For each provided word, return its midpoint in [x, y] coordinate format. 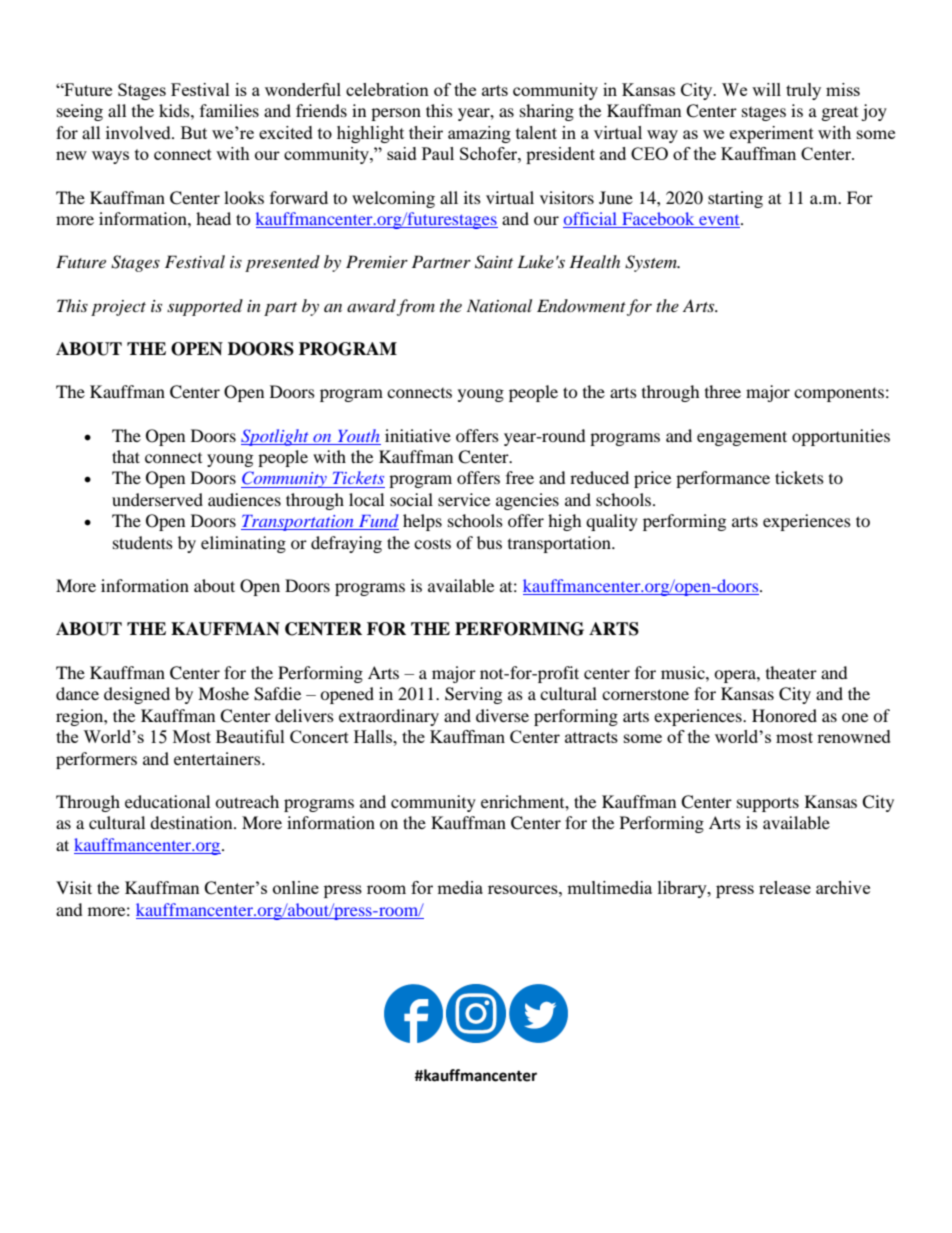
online [296, 887]
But [194, 132]
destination [192, 822]
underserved [157, 499]
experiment [772, 134]
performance [723, 479]
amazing [479, 134]
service [464, 499]
